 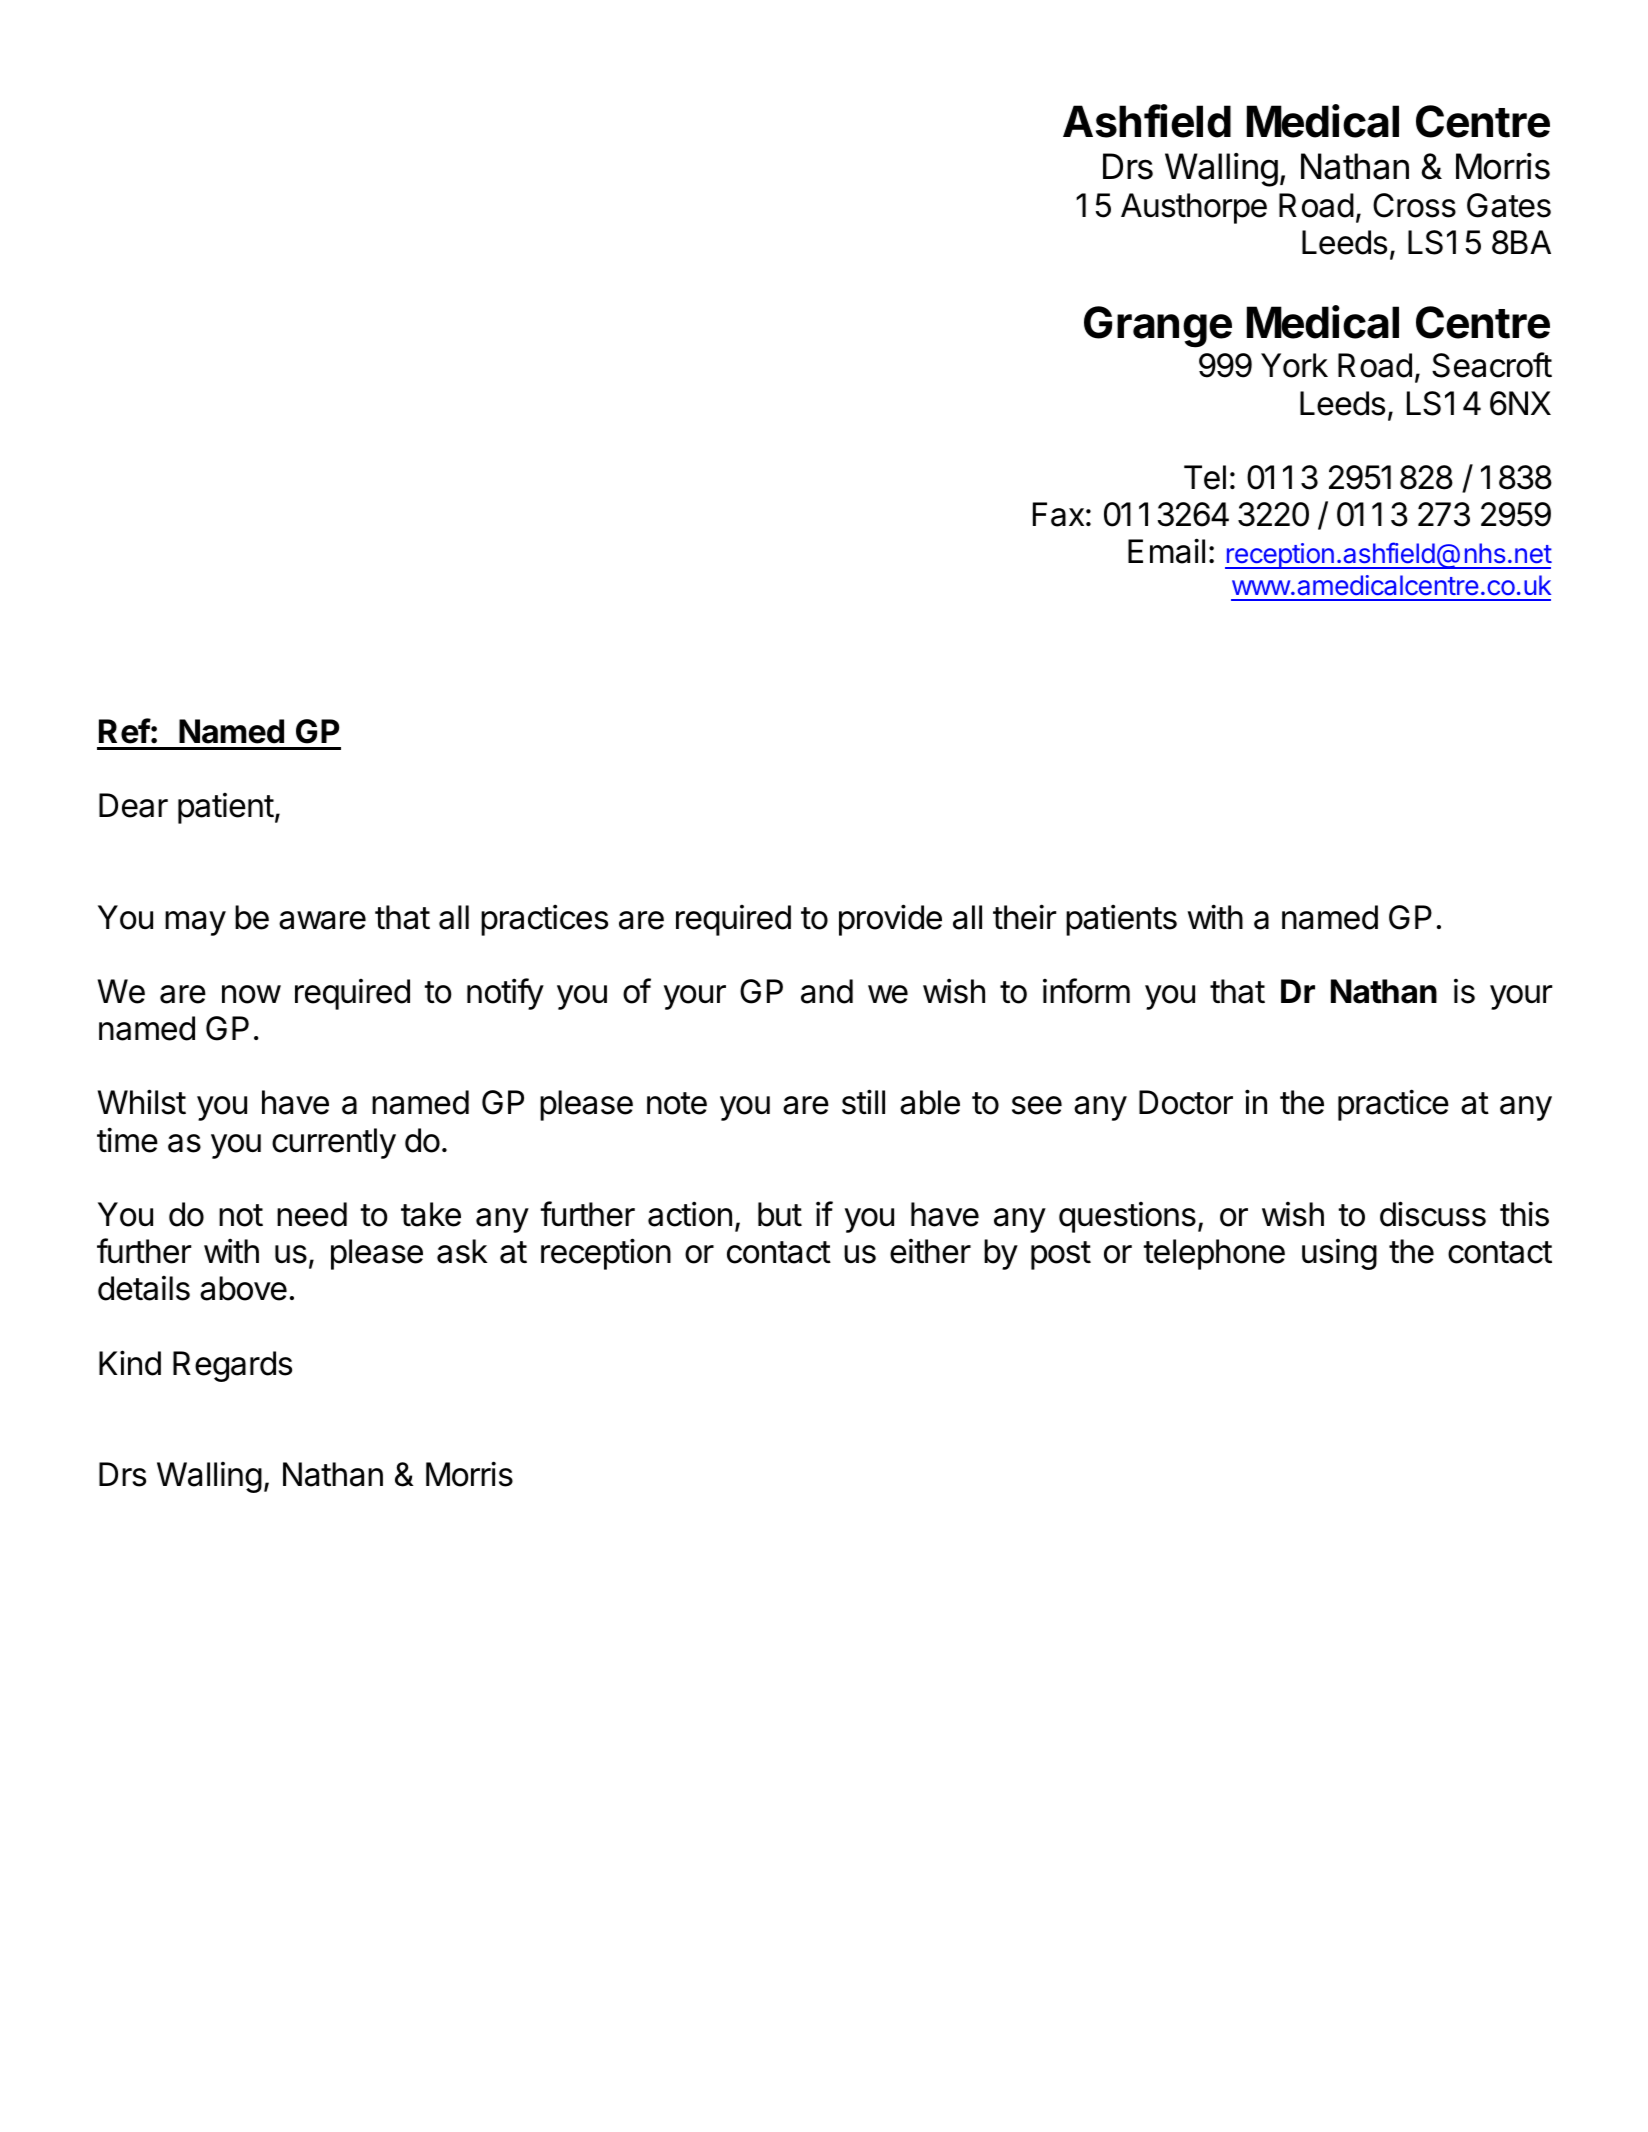 I want to click on and, so click(x=827, y=991).
